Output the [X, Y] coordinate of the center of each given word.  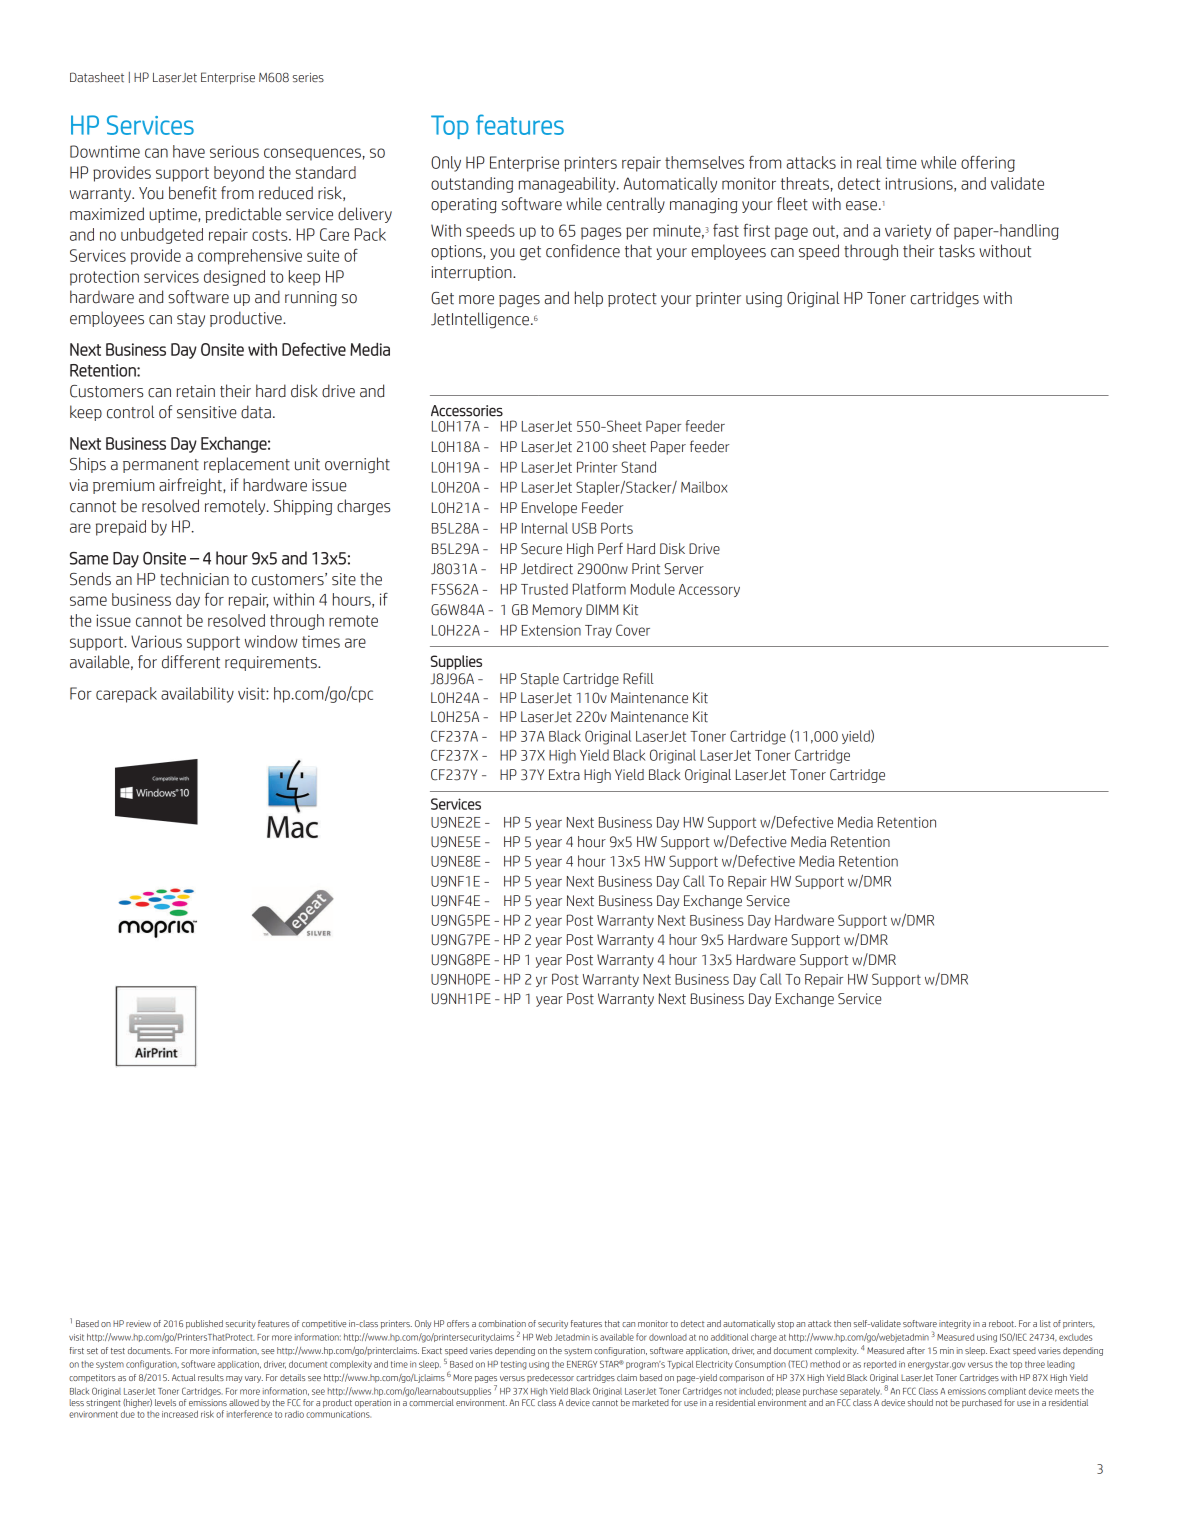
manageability [568, 185]
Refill [638, 678]
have [189, 151]
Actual [183, 1377]
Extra [564, 775]
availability [197, 695]
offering [988, 164]
